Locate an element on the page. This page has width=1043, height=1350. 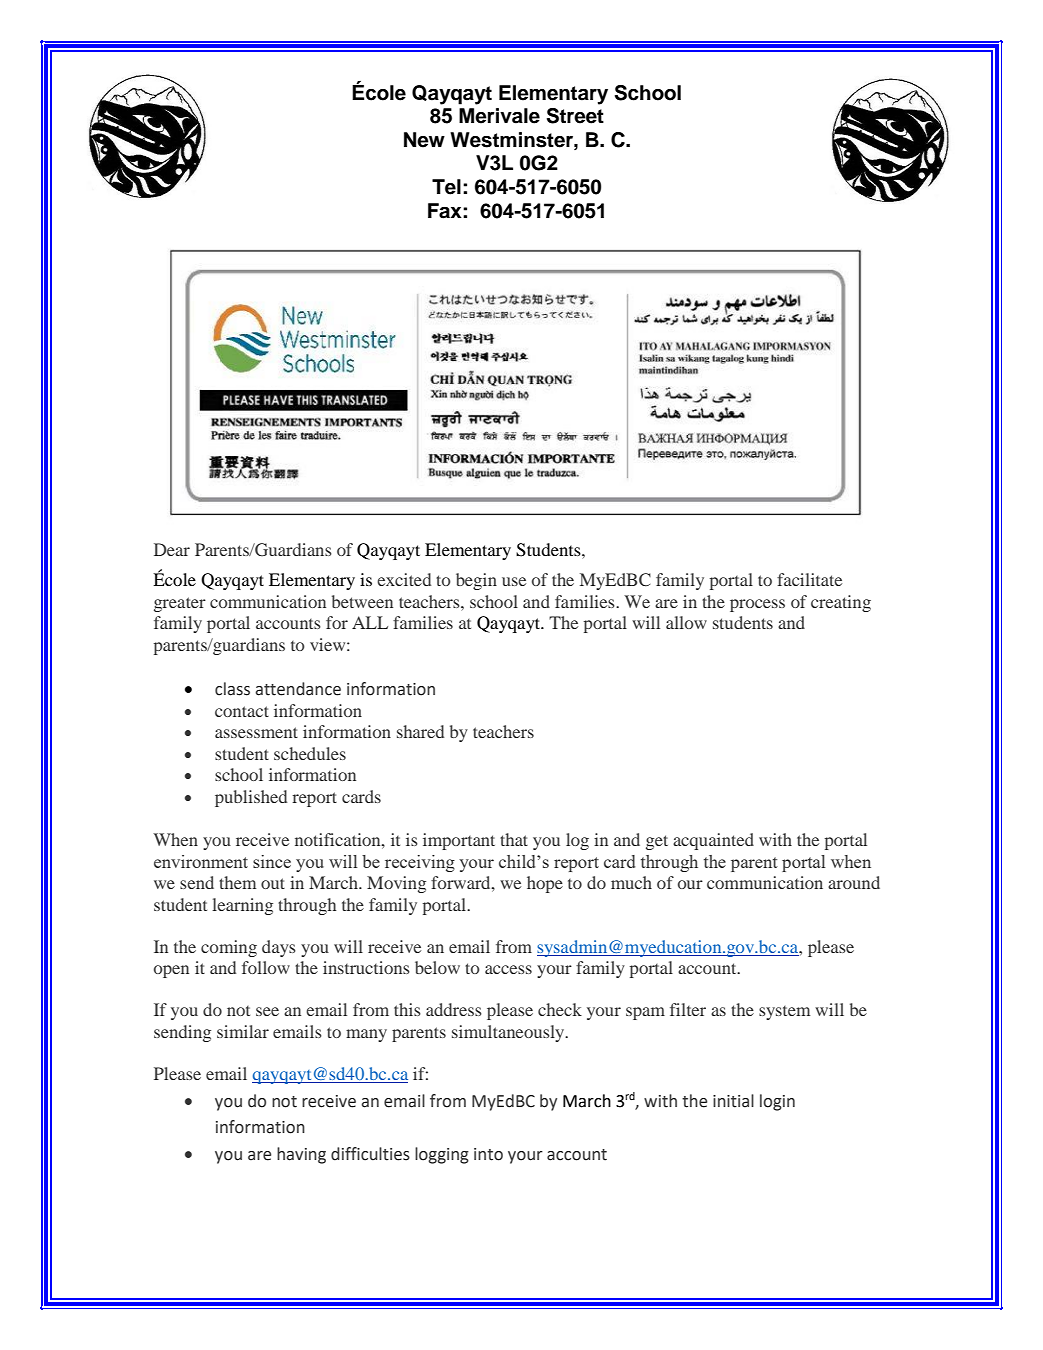
begin is located at coordinates (476, 581).
